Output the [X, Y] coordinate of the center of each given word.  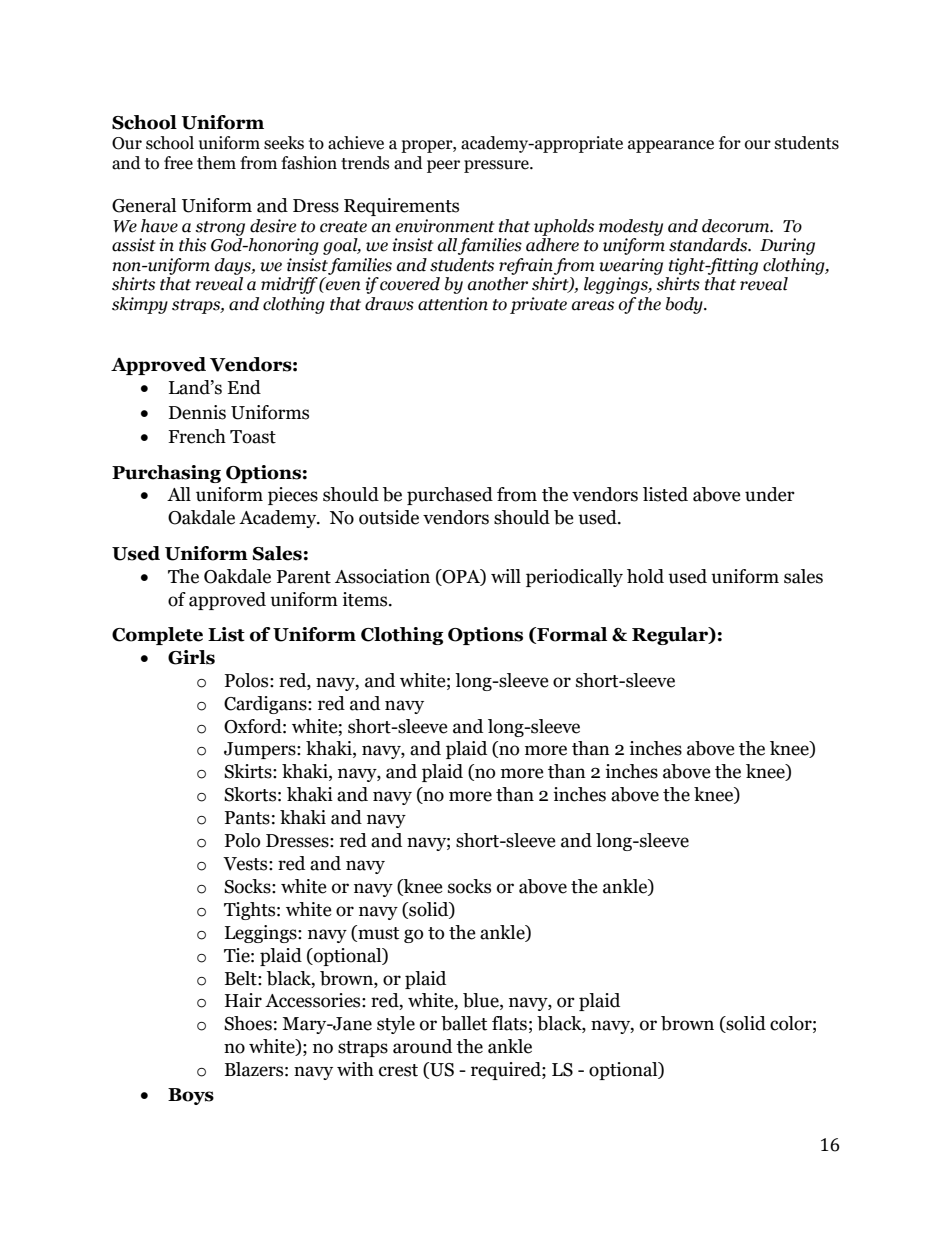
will [506, 576]
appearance [671, 146]
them [216, 163]
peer [443, 166]
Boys [191, 1096]
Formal [571, 635]
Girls [191, 657]
